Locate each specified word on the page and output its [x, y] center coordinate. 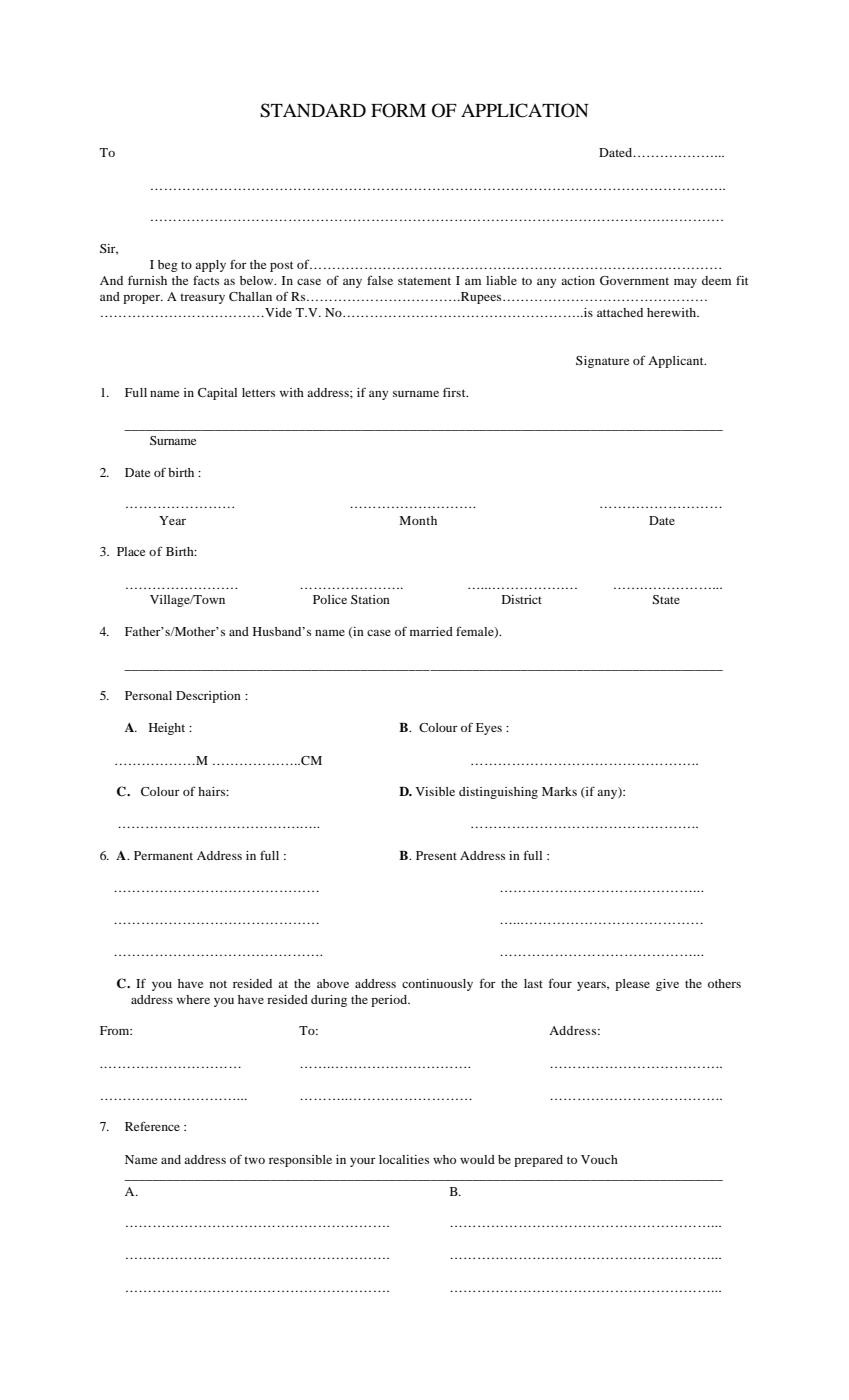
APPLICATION [525, 110]
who [444, 1159]
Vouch [599, 1159]
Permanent [163, 855]
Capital [217, 394]
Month [418, 520]
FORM [398, 110]
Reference [152, 1126]
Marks [559, 791]
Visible [435, 791]
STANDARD [313, 110]
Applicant [677, 362]
